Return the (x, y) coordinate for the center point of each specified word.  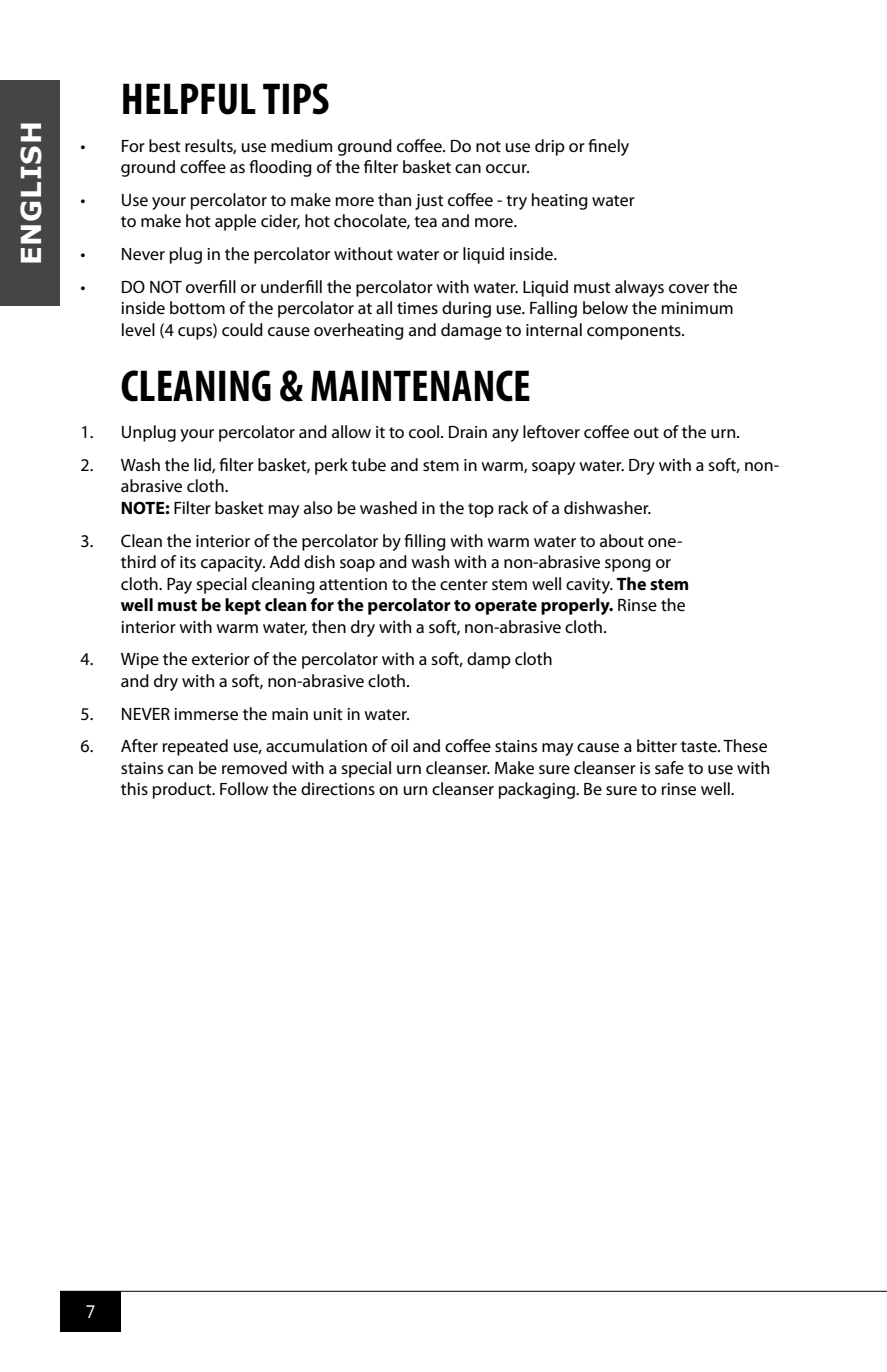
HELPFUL (189, 99)
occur (507, 169)
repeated (195, 747)
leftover (551, 432)
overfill (211, 287)
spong (628, 565)
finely (608, 147)
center (464, 585)
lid (203, 465)
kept (243, 606)
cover (689, 289)
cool (425, 432)
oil (399, 745)
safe (669, 768)
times (417, 308)
